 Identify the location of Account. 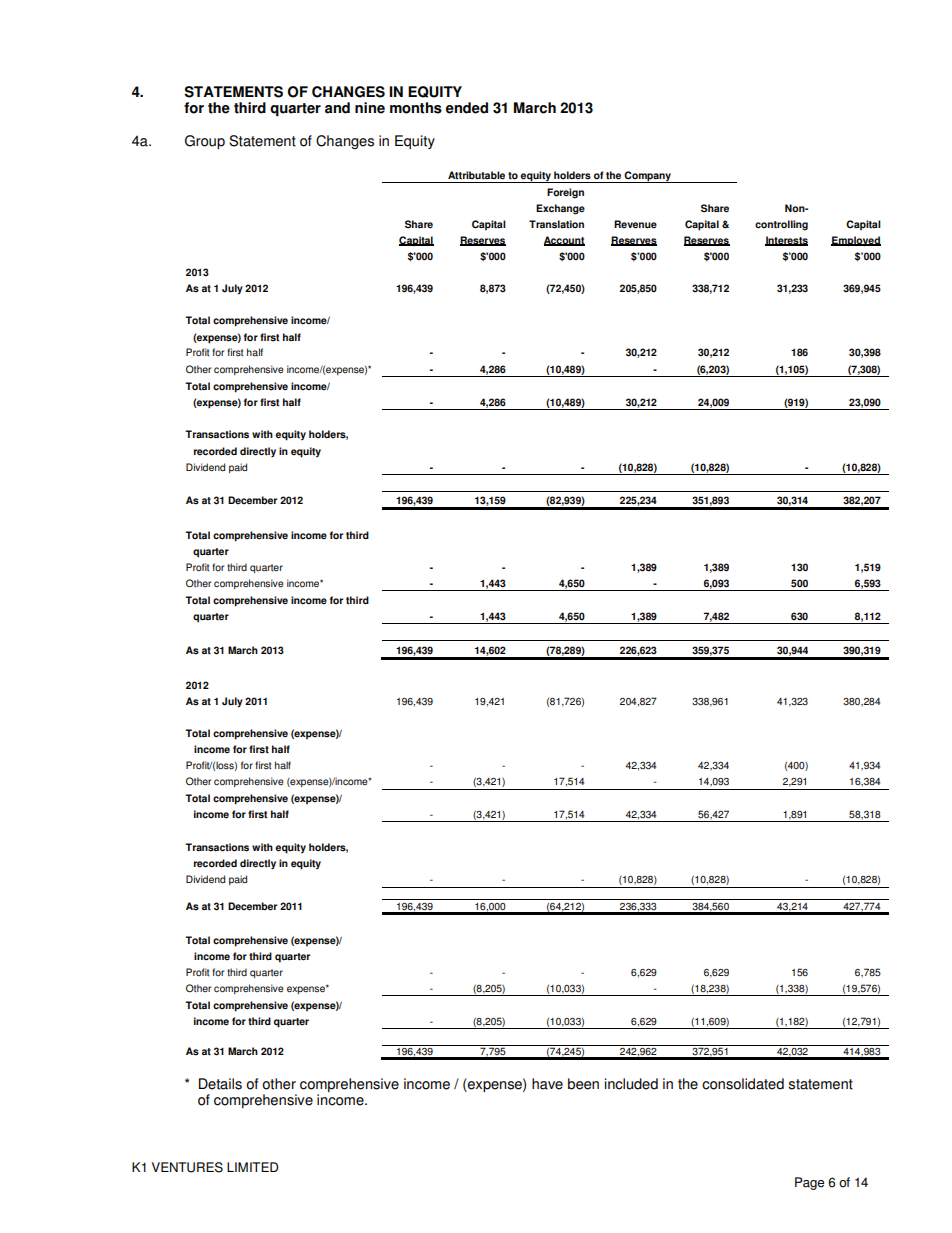
(564, 241).
